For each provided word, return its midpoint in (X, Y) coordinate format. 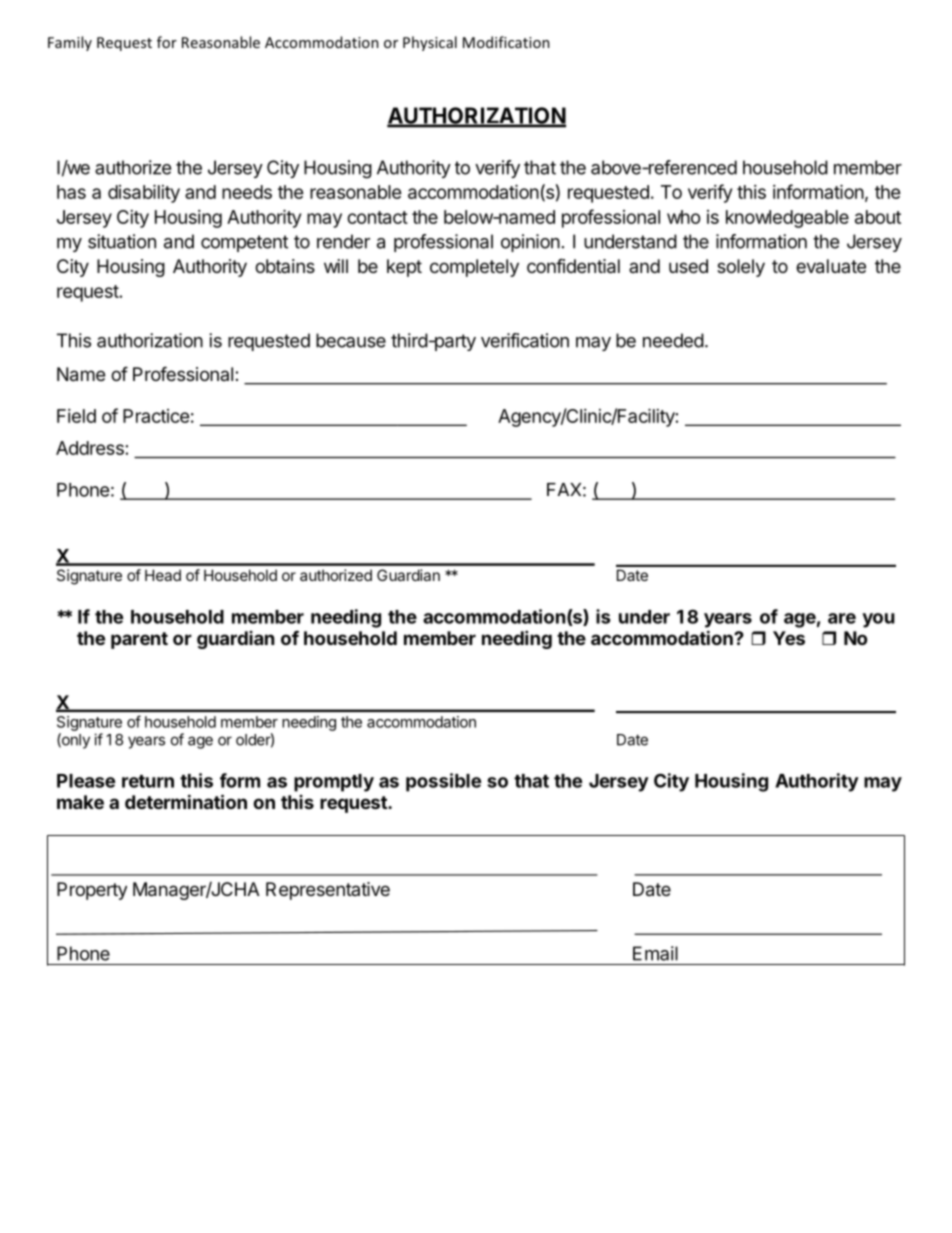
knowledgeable (787, 219)
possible (443, 782)
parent (139, 640)
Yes (789, 638)
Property (92, 891)
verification (525, 340)
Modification (506, 42)
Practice (156, 416)
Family (70, 43)
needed (673, 340)
